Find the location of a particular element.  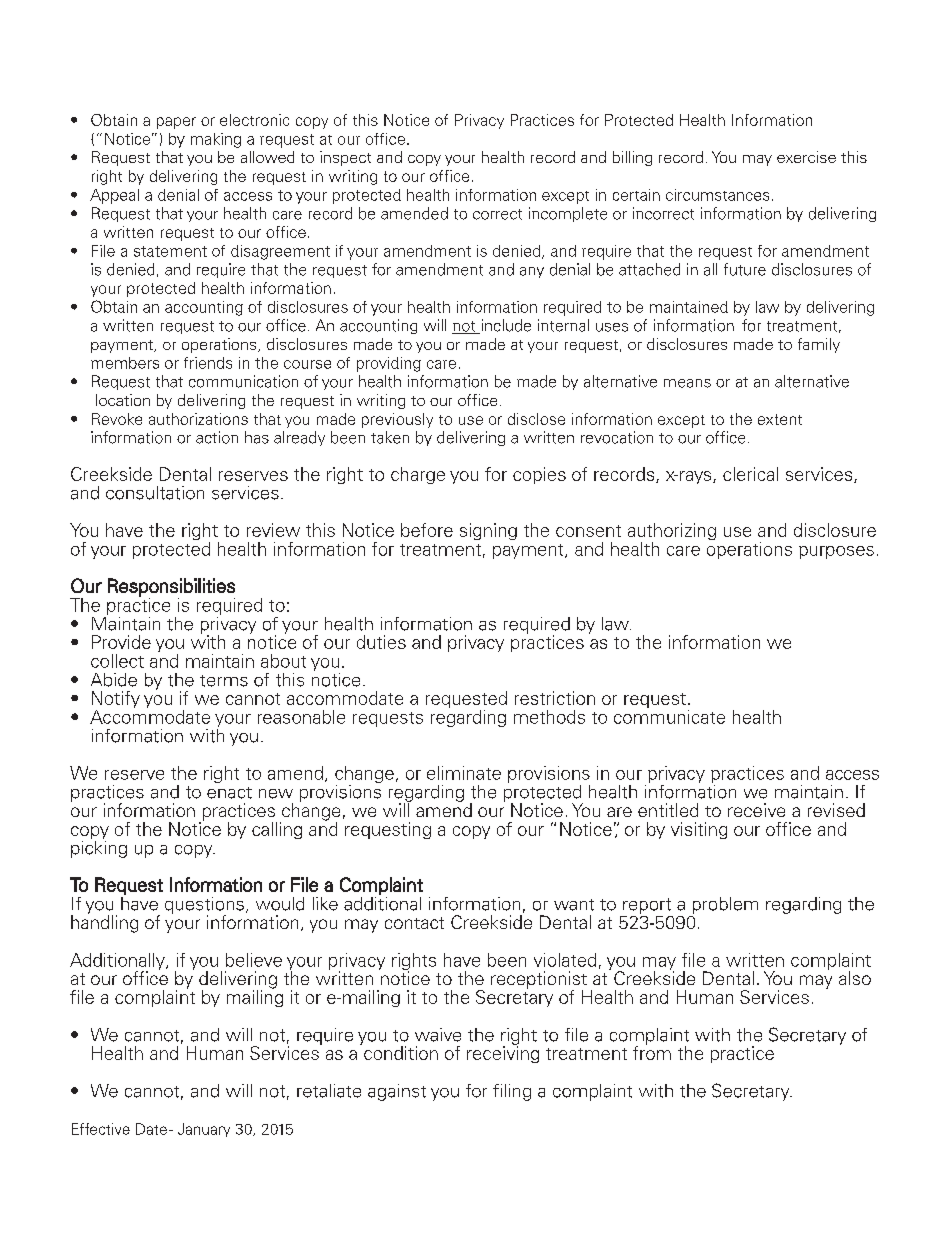

charge is located at coordinates (418, 475).
